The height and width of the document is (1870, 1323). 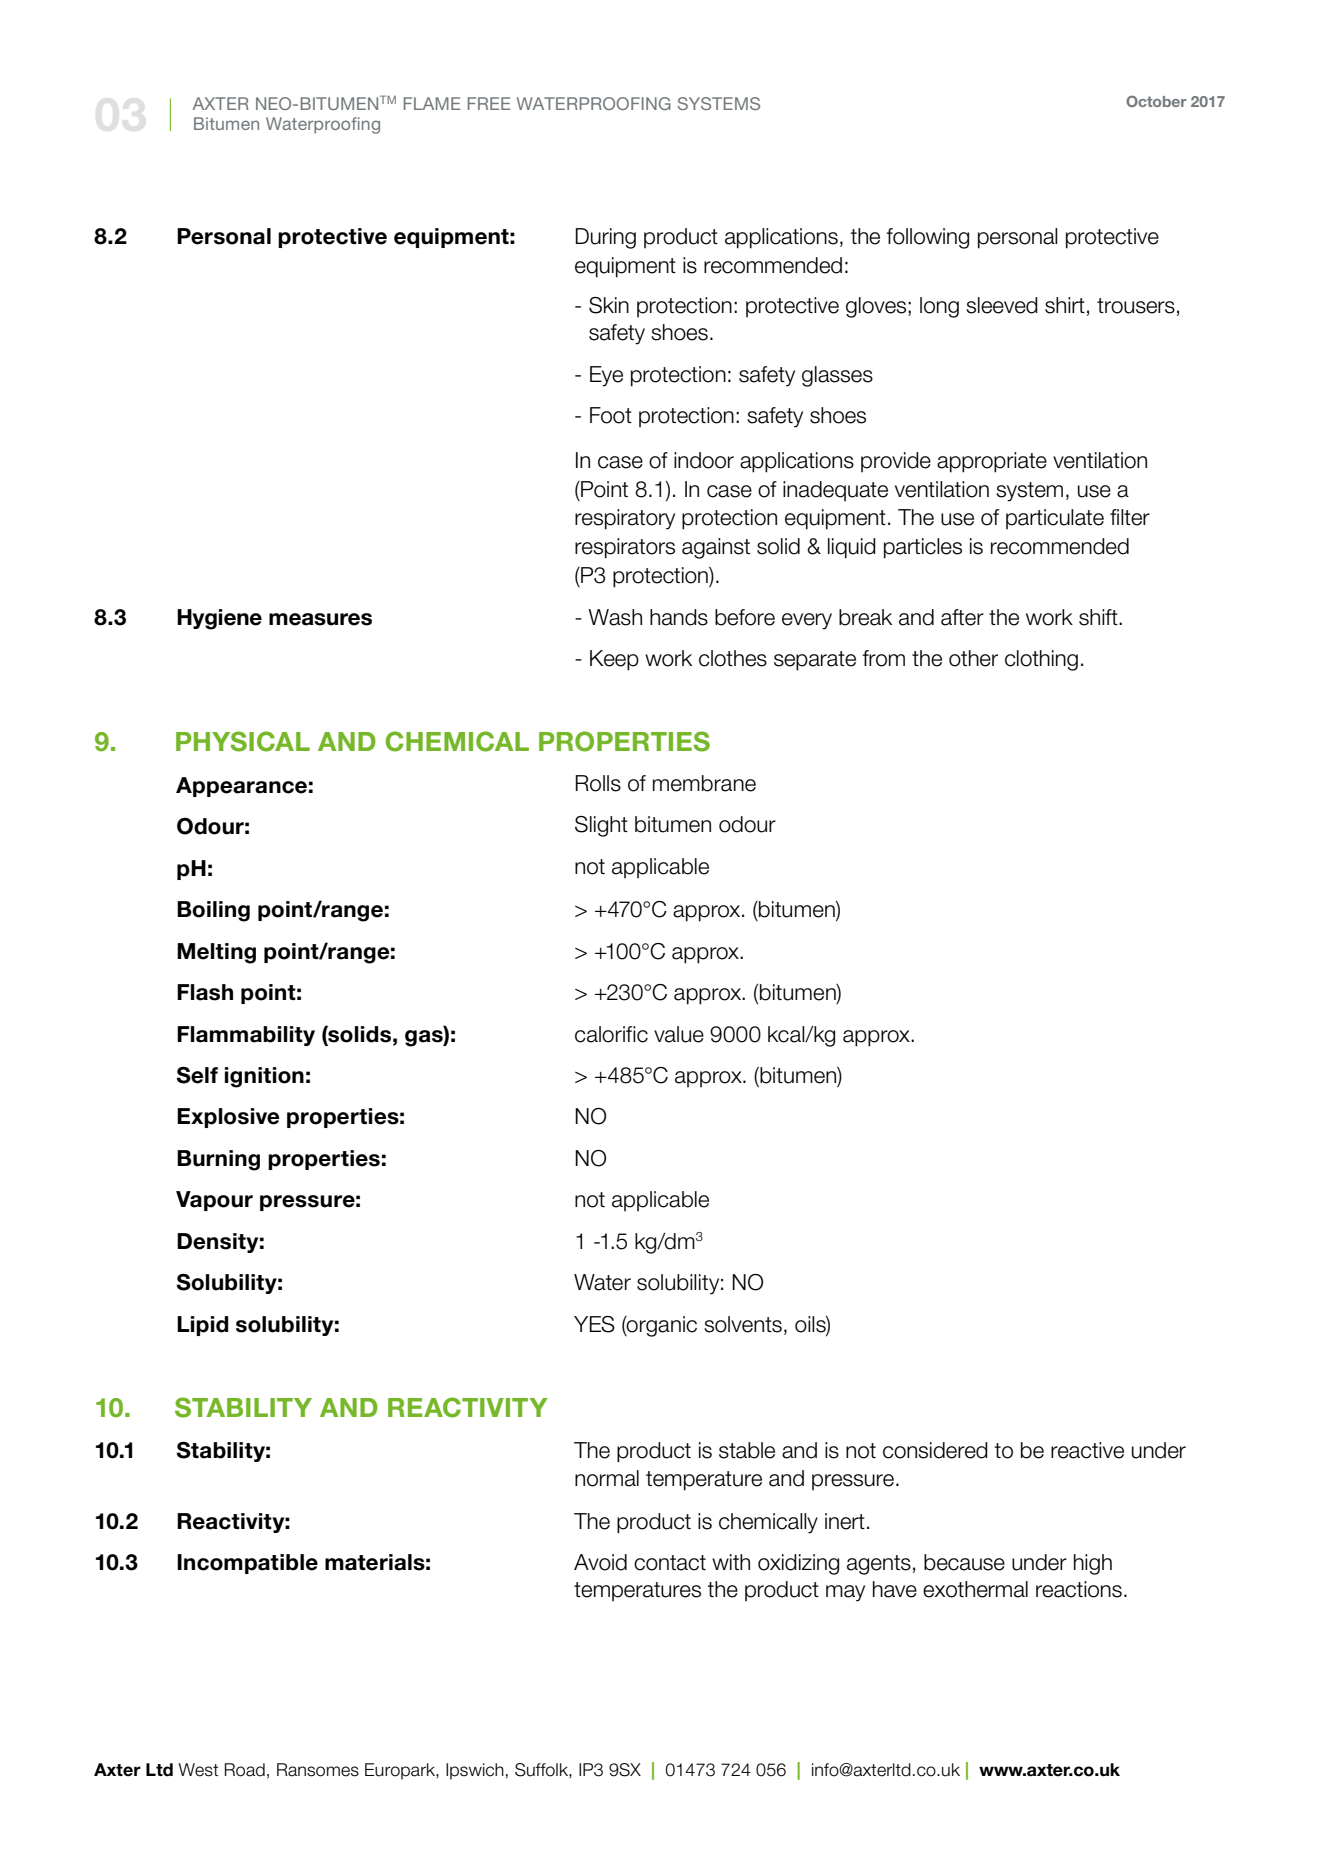 What do you see at coordinates (245, 1770) in the document?
I see `Road` at bounding box center [245, 1770].
